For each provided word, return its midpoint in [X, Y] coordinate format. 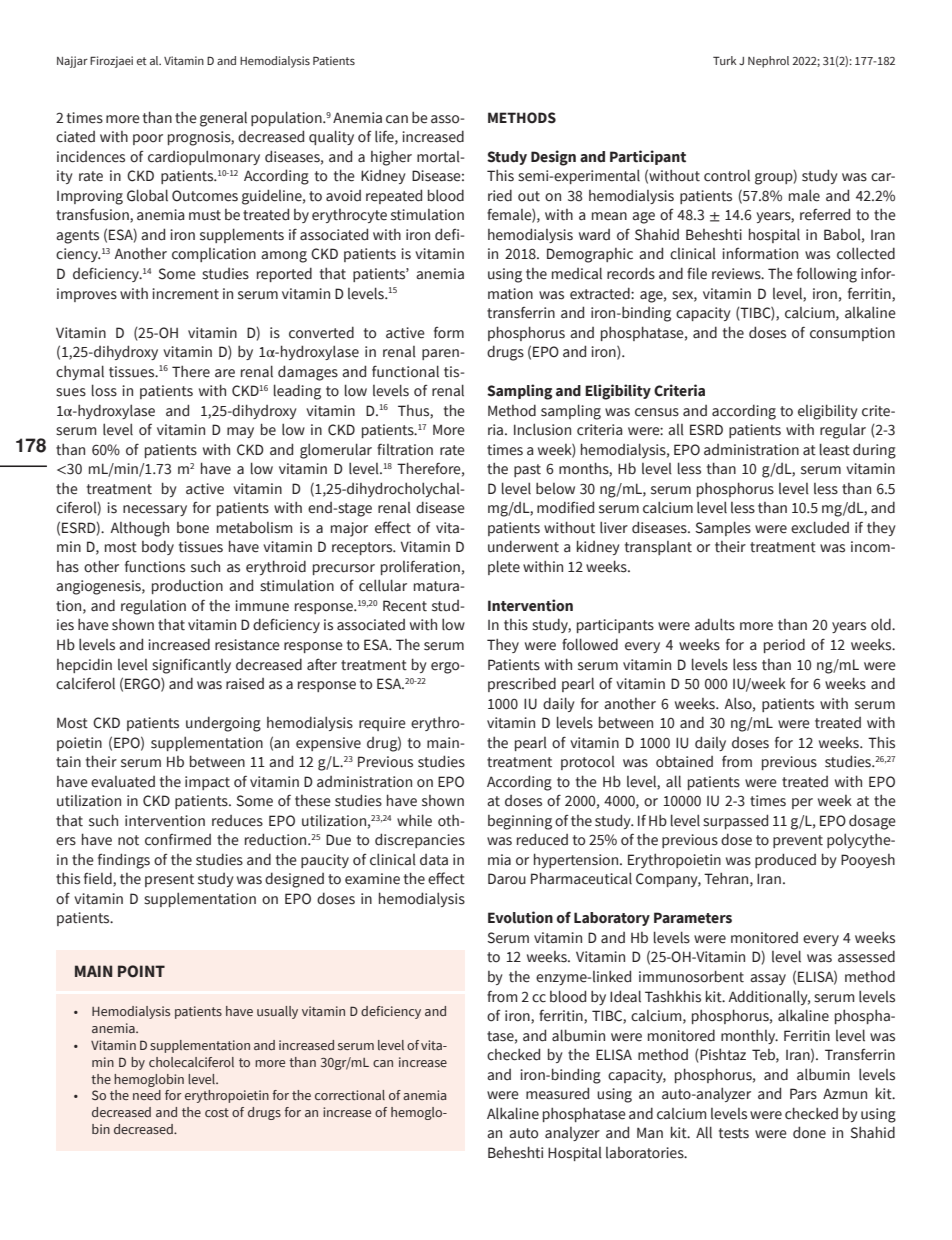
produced [785, 860]
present [169, 880]
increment [185, 294]
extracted [601, 293]
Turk [725, 60]
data [434, 860]
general [223, 119]
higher [391, 158]
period [784, 645]
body [158, 547]
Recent [405, 606]
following [827, 275]
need [147, 1095]
